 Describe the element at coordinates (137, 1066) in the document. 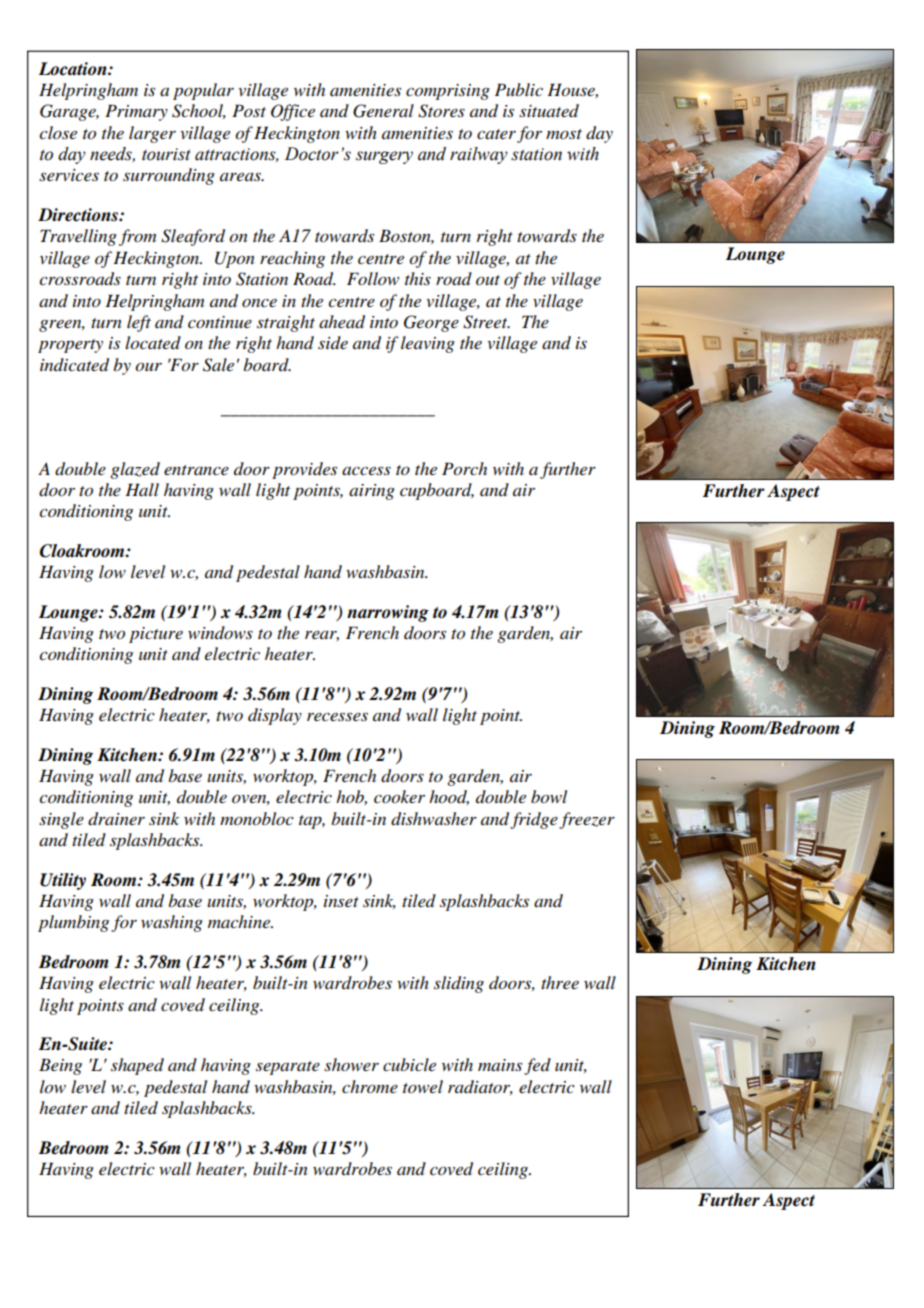

I see `shaped` at that location.
